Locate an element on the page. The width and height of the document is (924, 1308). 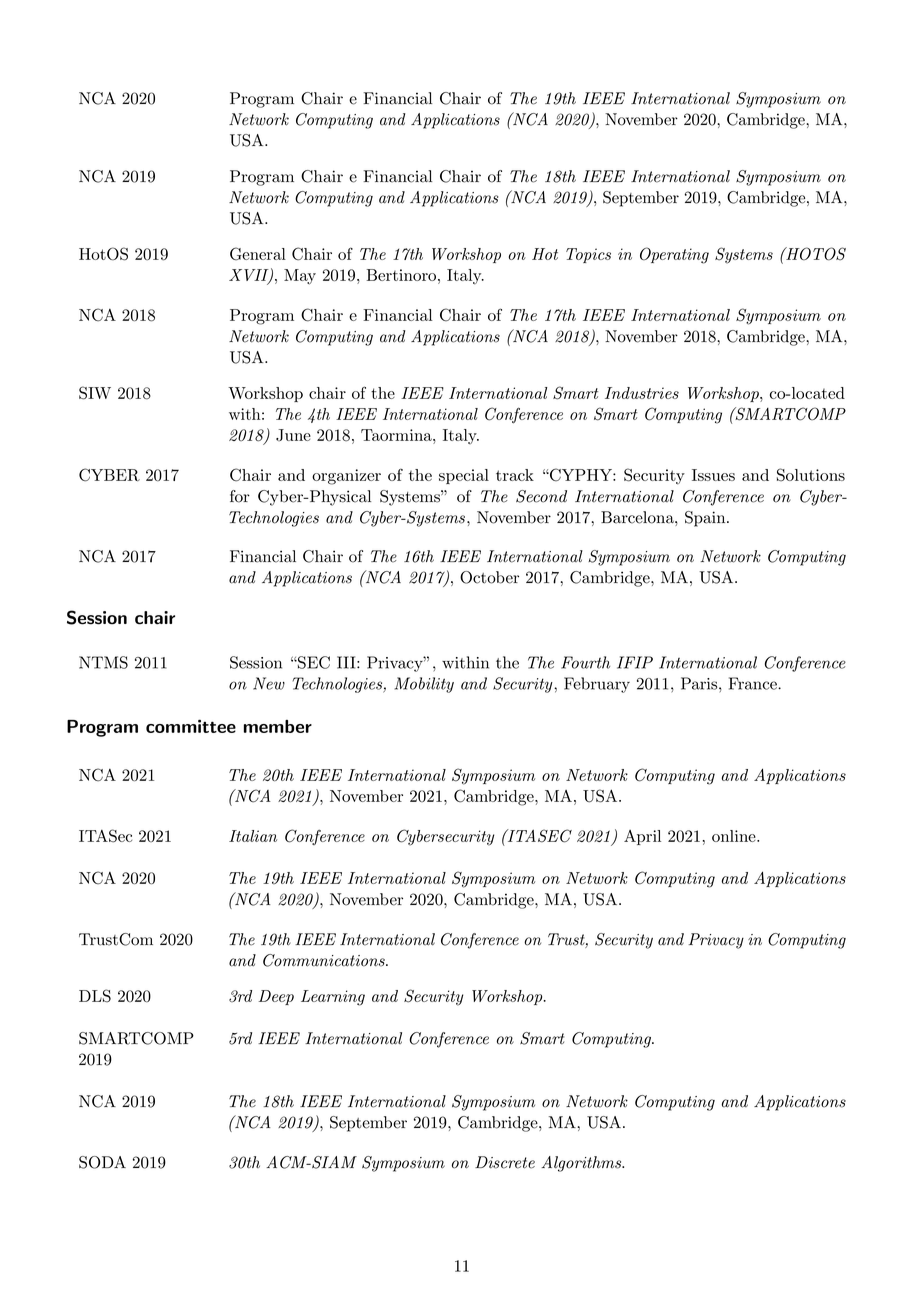
Mobility is located at coordinates (424, 685).
